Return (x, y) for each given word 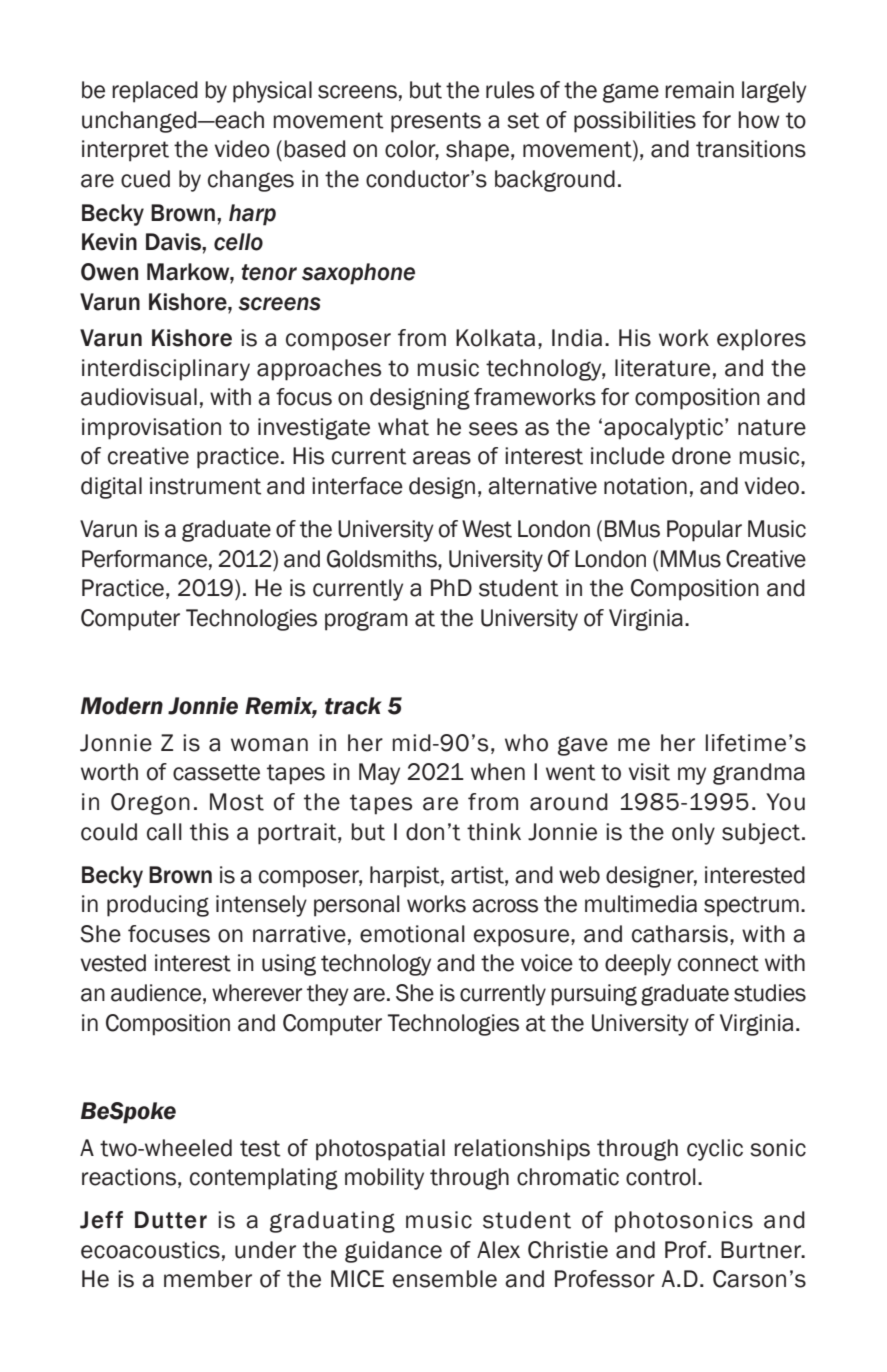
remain (699, 90)
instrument (205, 486)
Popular (704, 531)
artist (478, 875)
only (693, 834)
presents (436, 122)
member (208, 1279)
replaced (155, 92)
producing (158, 906)
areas (442, 458)
